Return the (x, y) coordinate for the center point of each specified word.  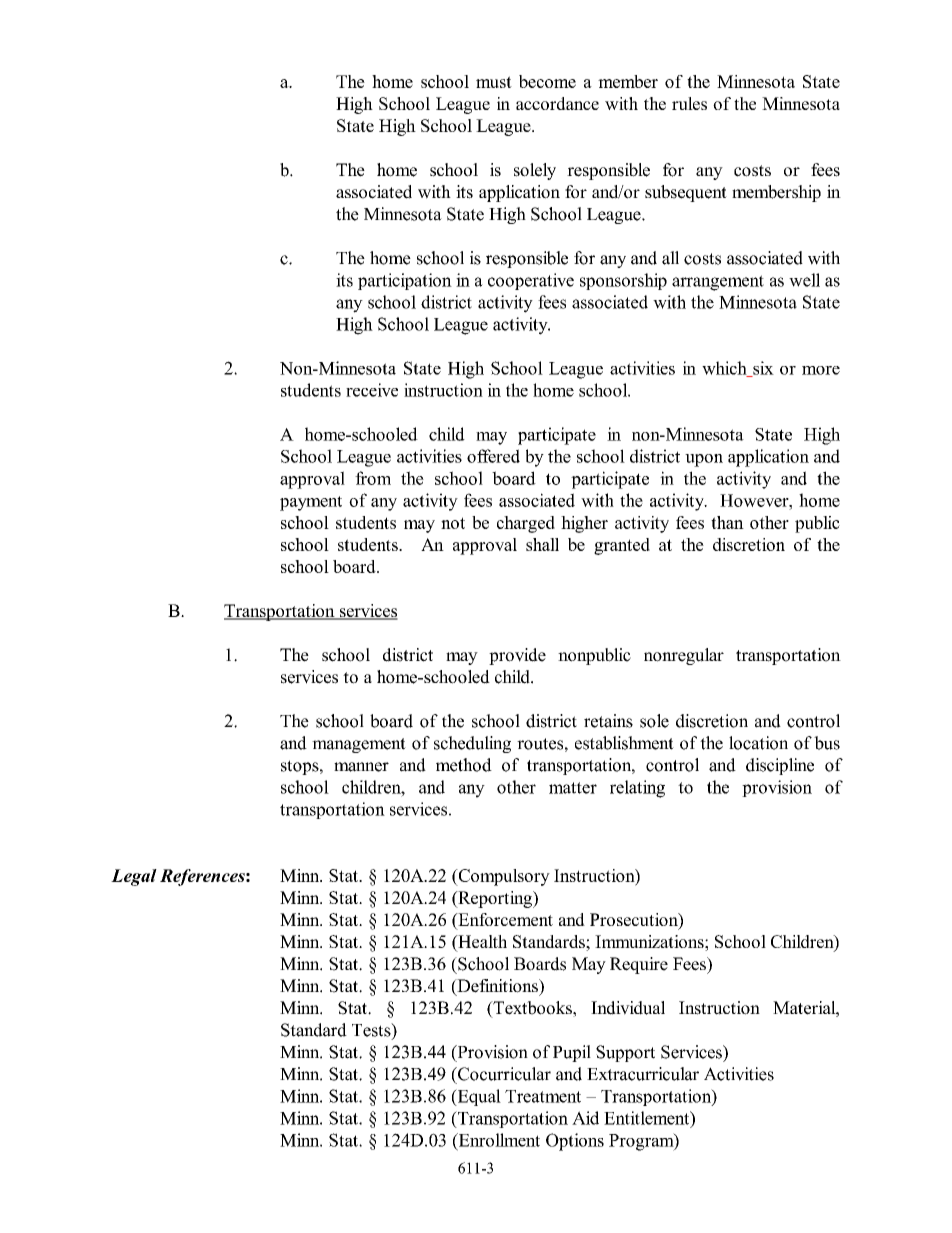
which (725, 369)
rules (689, 103)
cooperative (531, 281)
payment (311, 503)
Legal (134, 877)
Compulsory (503, 877)
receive (372, 390)
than (727, 522)
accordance (557, 103)
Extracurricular (643, 1074)
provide (517, 656)
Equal (478, 1097)
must (494, 82)
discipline (780, 766)
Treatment (543, 1096)
